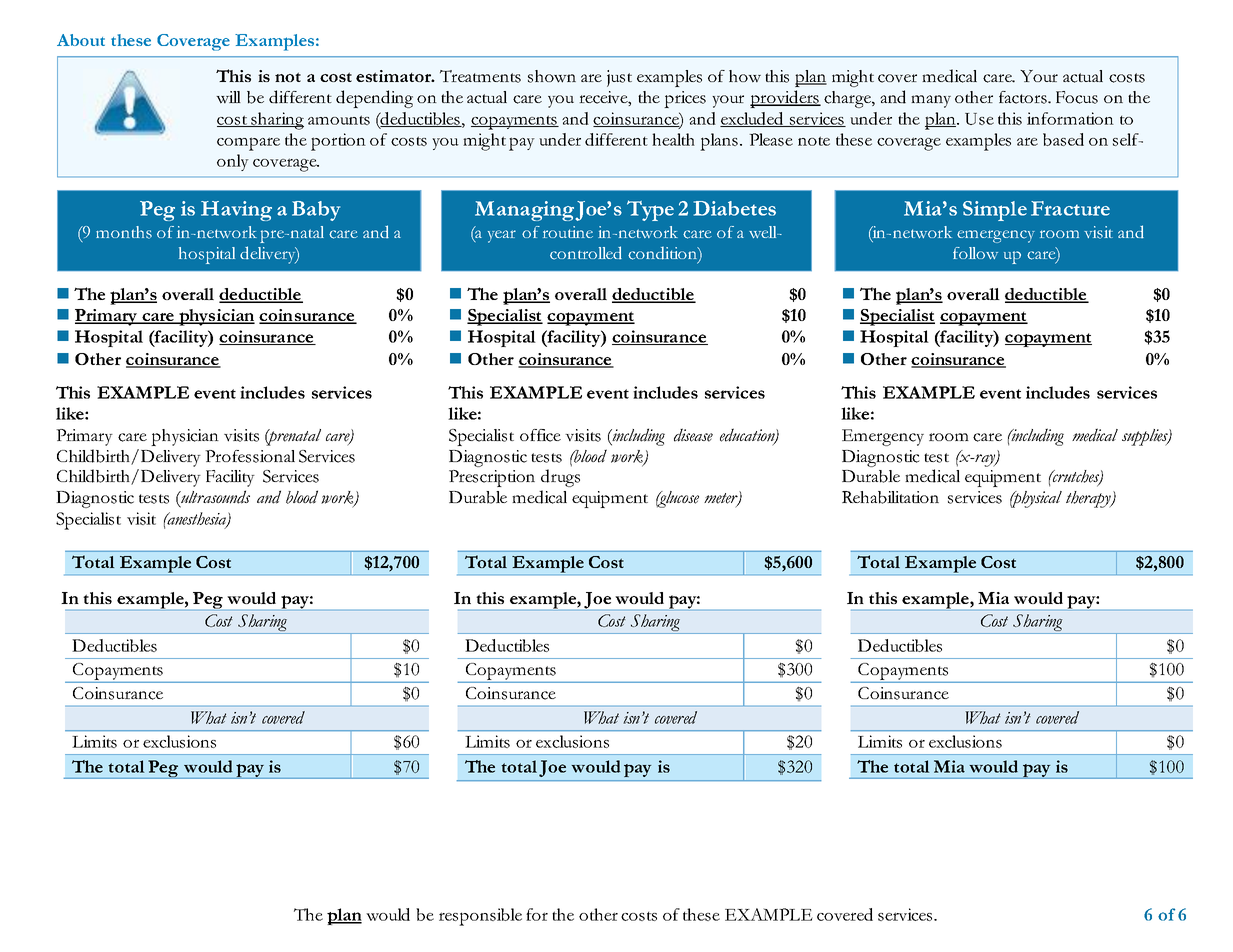  What do you see at coordinates (560, 478) in the screenshot?
I see `drugs` at bounding box center [560, 478].
